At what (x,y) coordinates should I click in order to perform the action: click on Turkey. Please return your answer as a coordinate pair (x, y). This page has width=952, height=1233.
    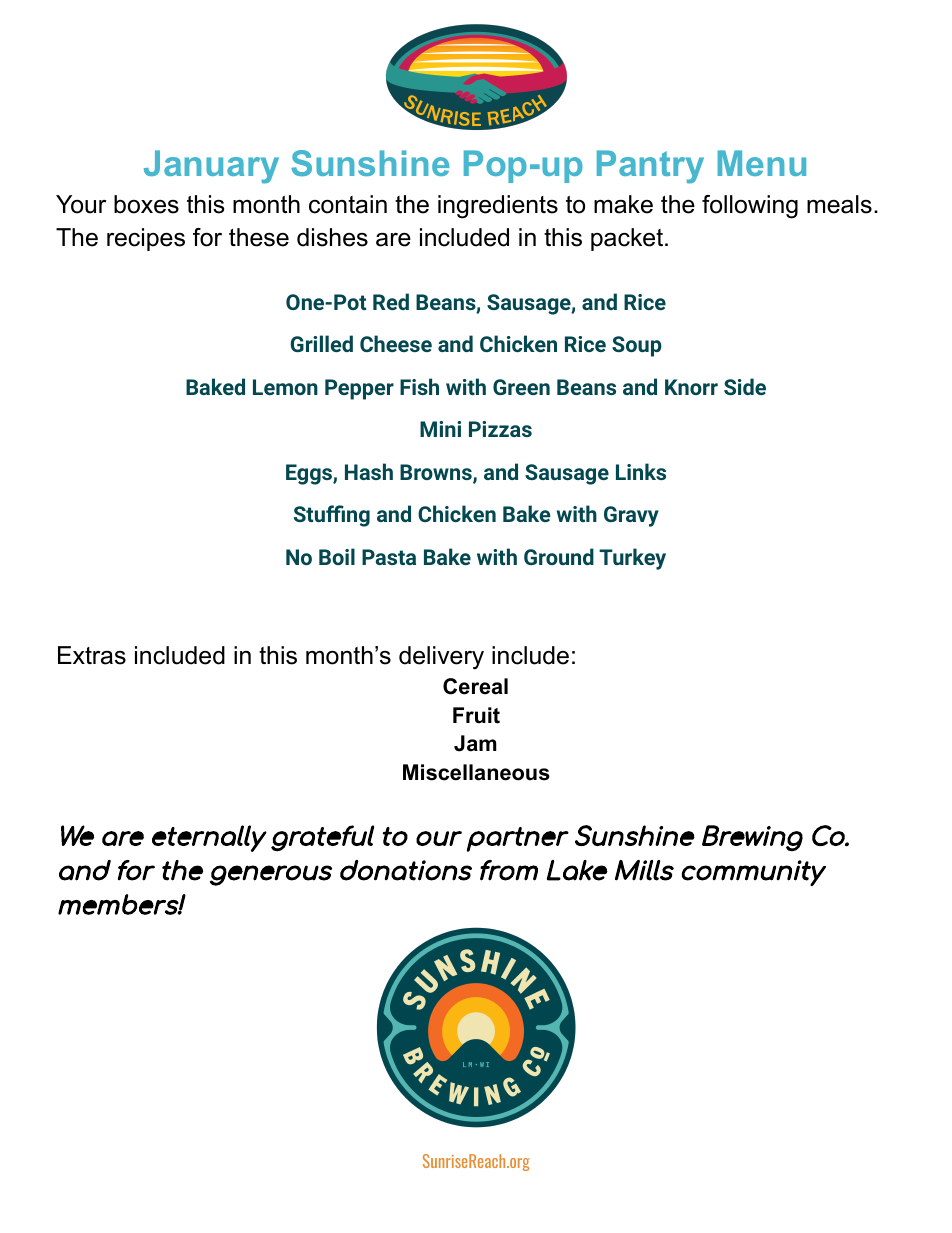
    Looking at the image, I should click on (632, 559).
